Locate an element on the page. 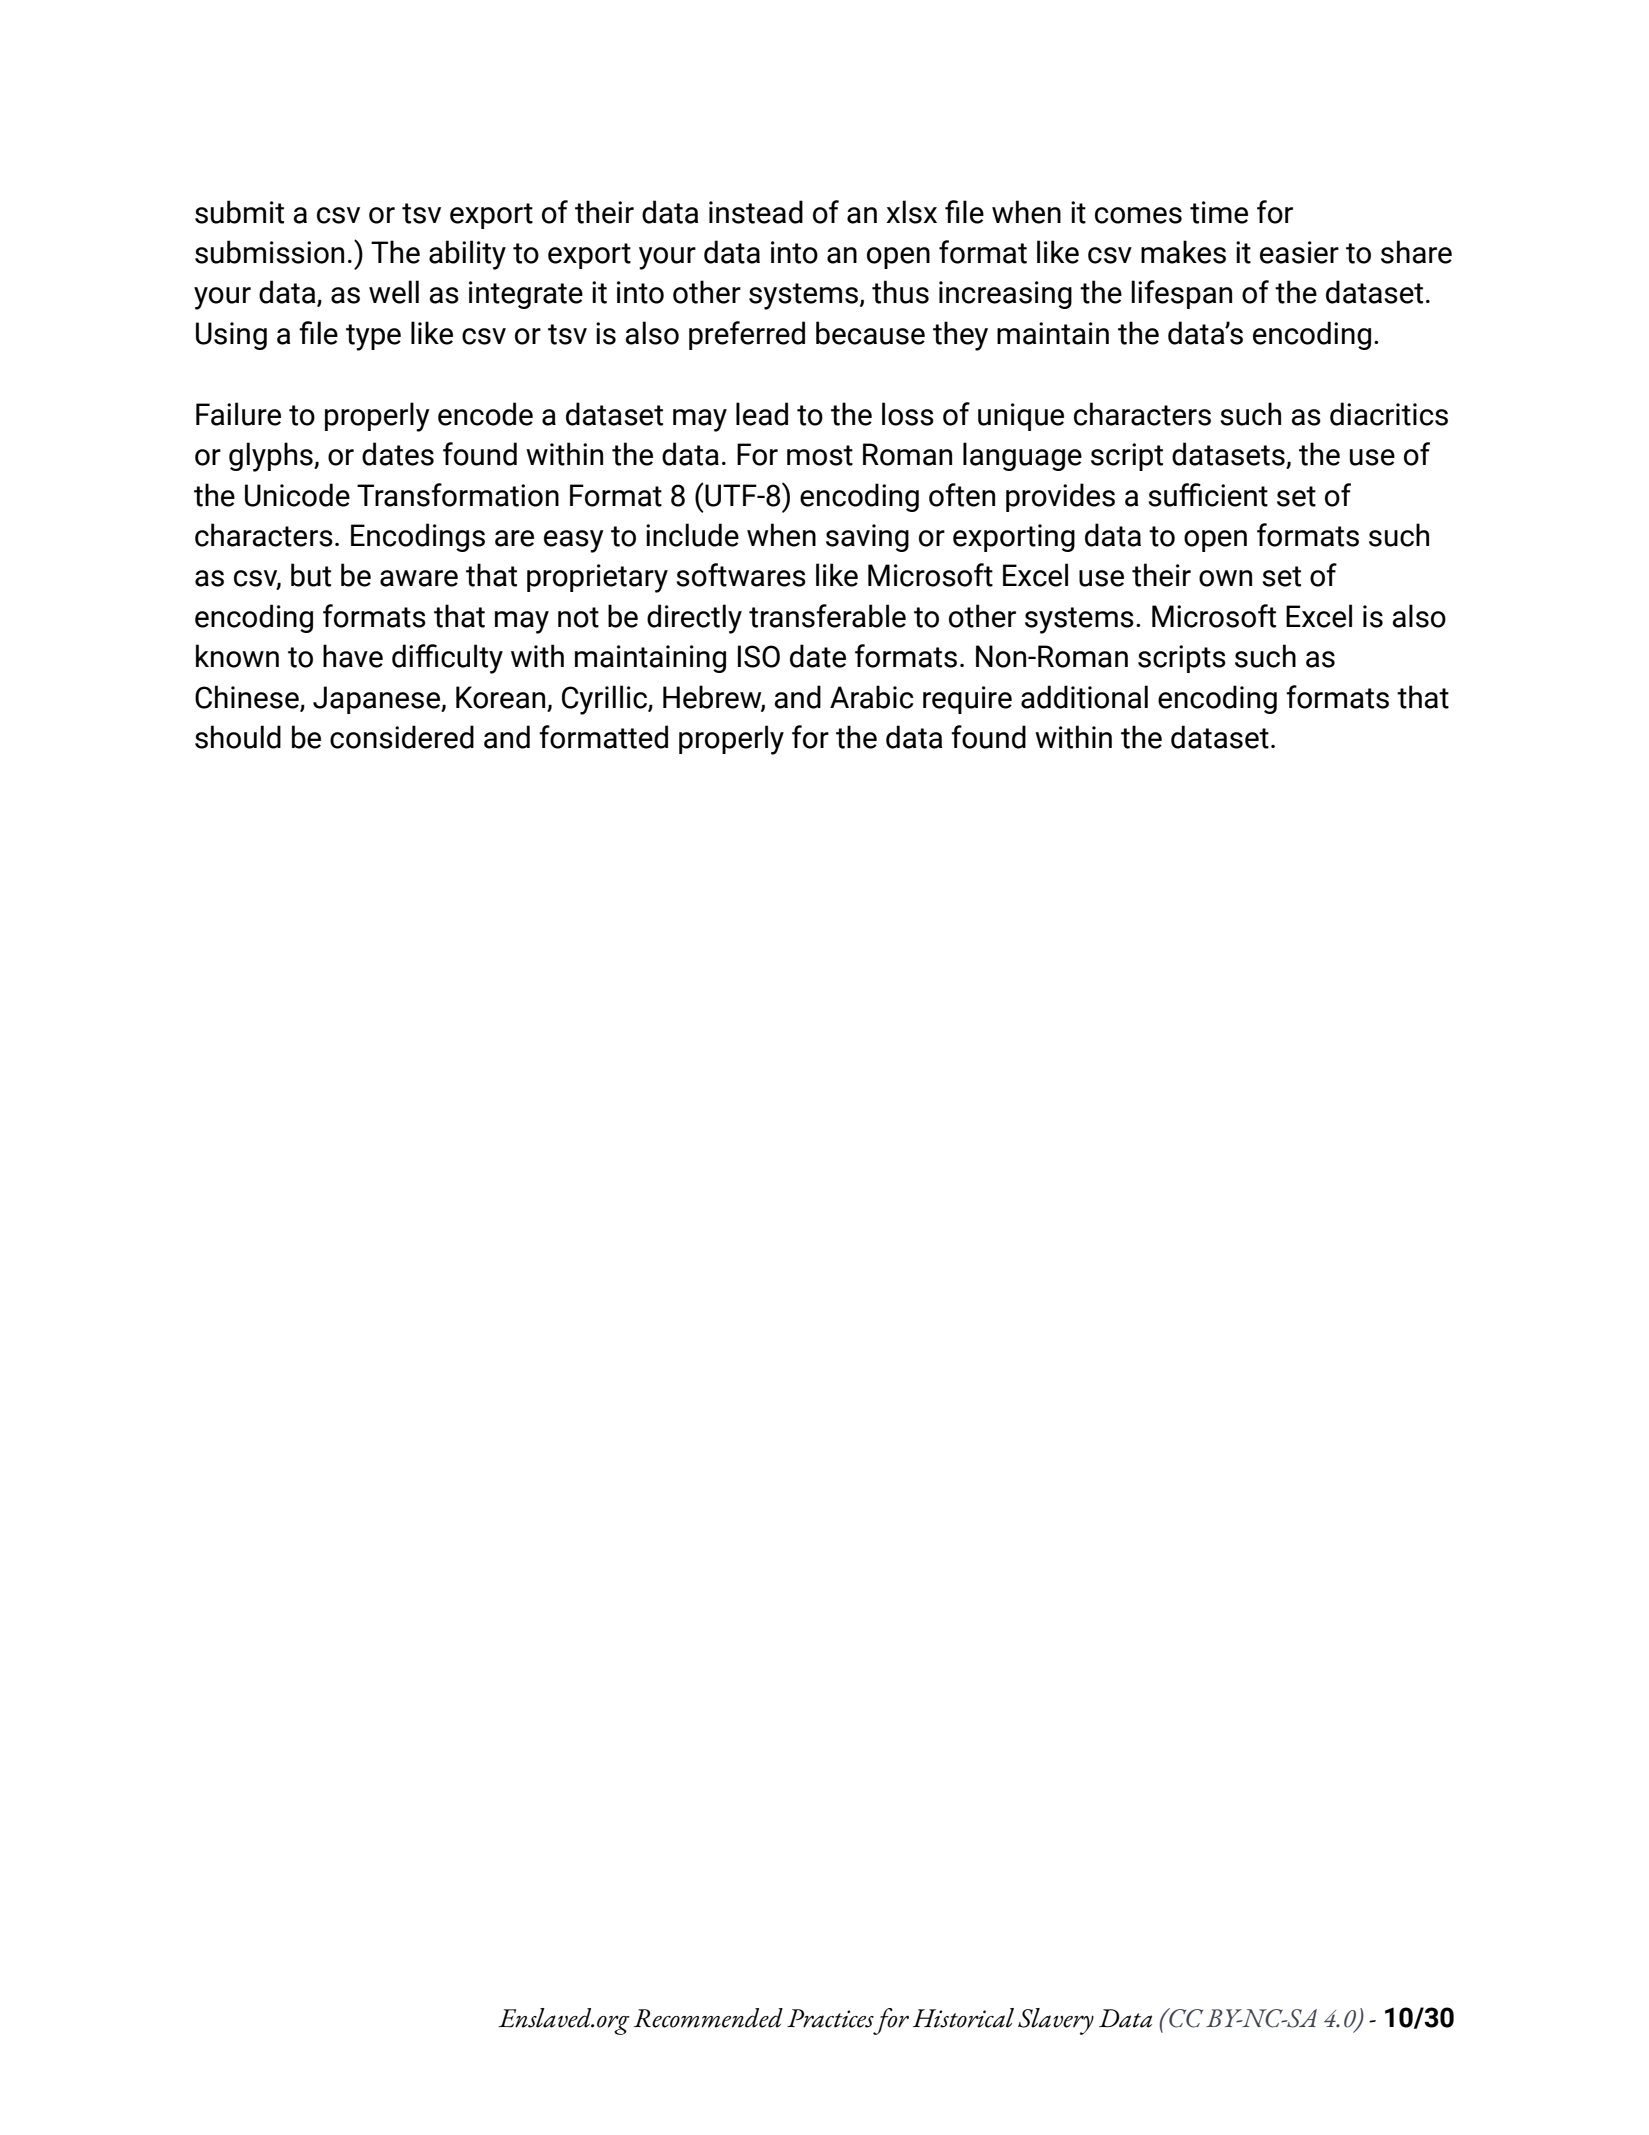 This document has width=1649, height=2135. Arabic is located at coordinates (872, 697).
